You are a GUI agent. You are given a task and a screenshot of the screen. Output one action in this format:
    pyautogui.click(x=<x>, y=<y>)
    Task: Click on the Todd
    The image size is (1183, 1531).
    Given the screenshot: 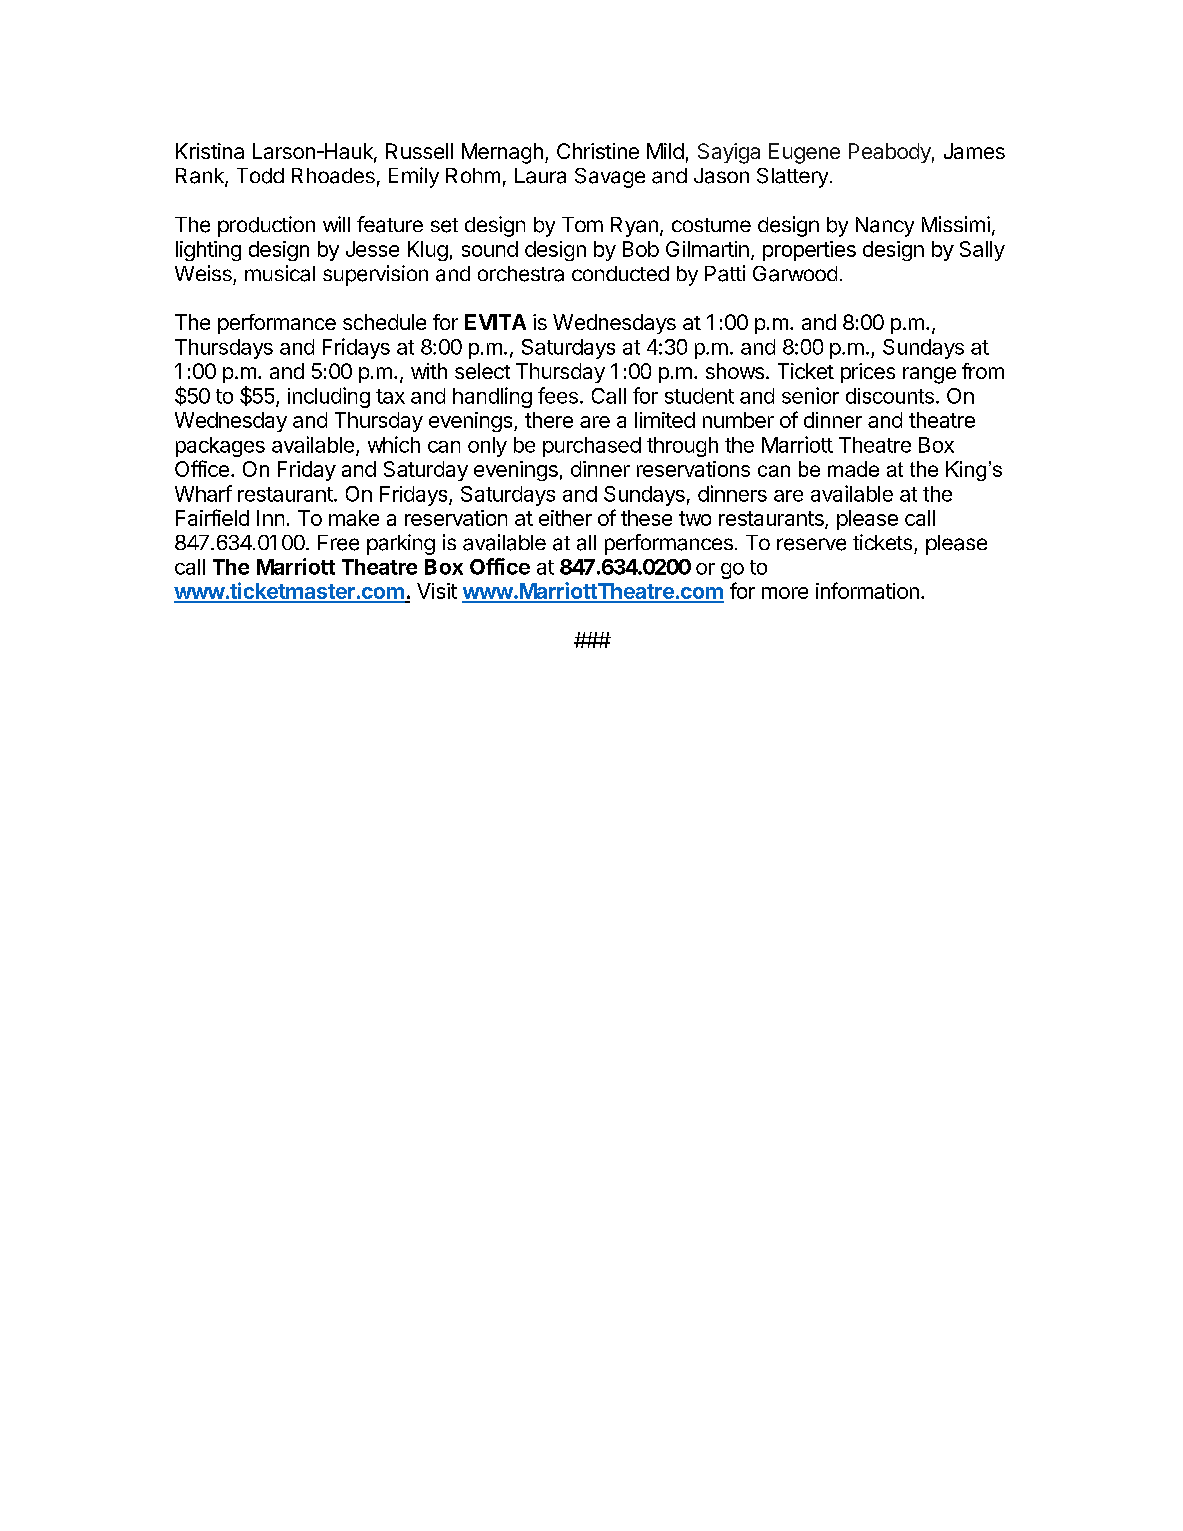 What is the action you would take?
    pyautogui.click(x=260, y=176)
